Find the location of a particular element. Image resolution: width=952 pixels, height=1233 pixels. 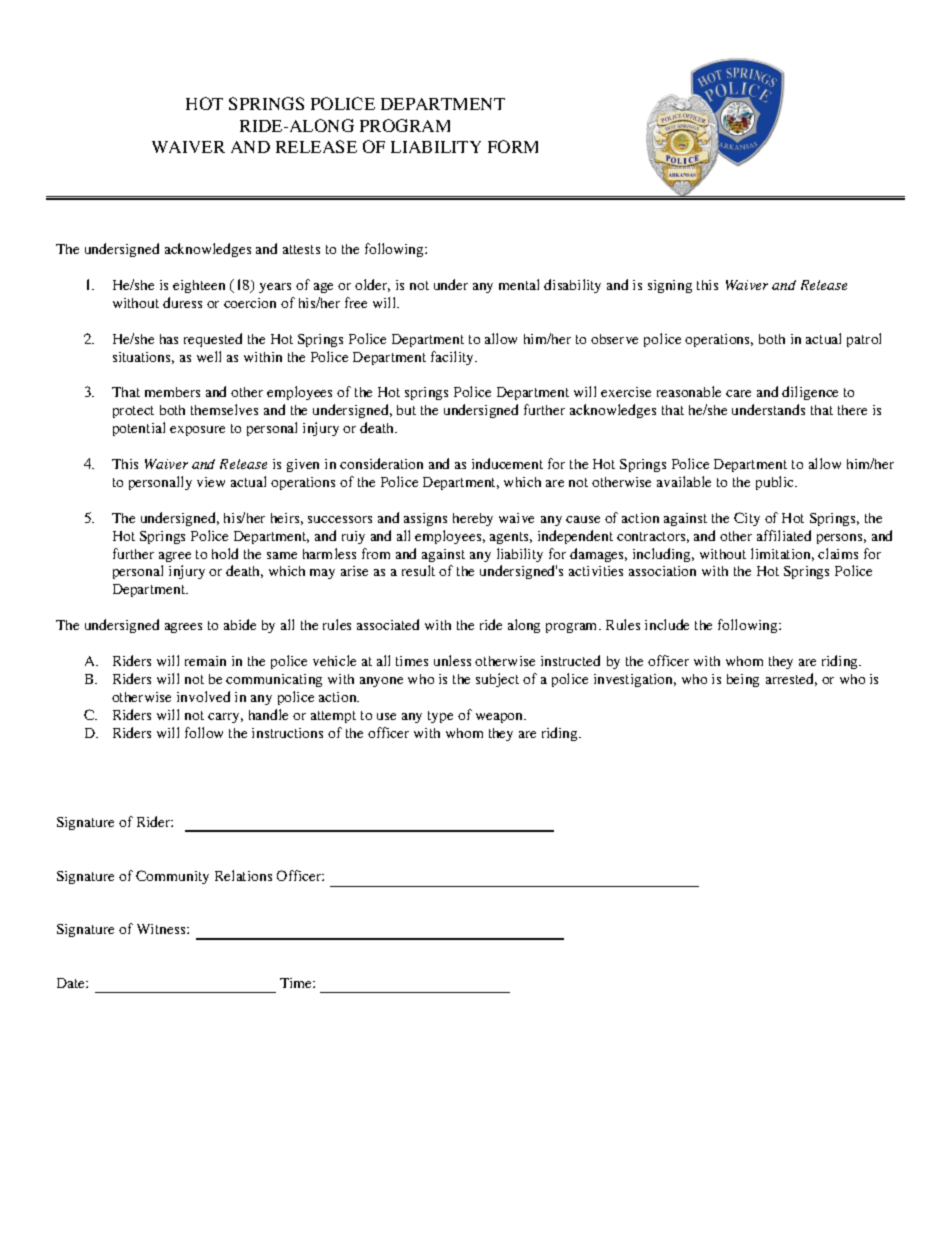

involved is located at coordinates (203, 696).
